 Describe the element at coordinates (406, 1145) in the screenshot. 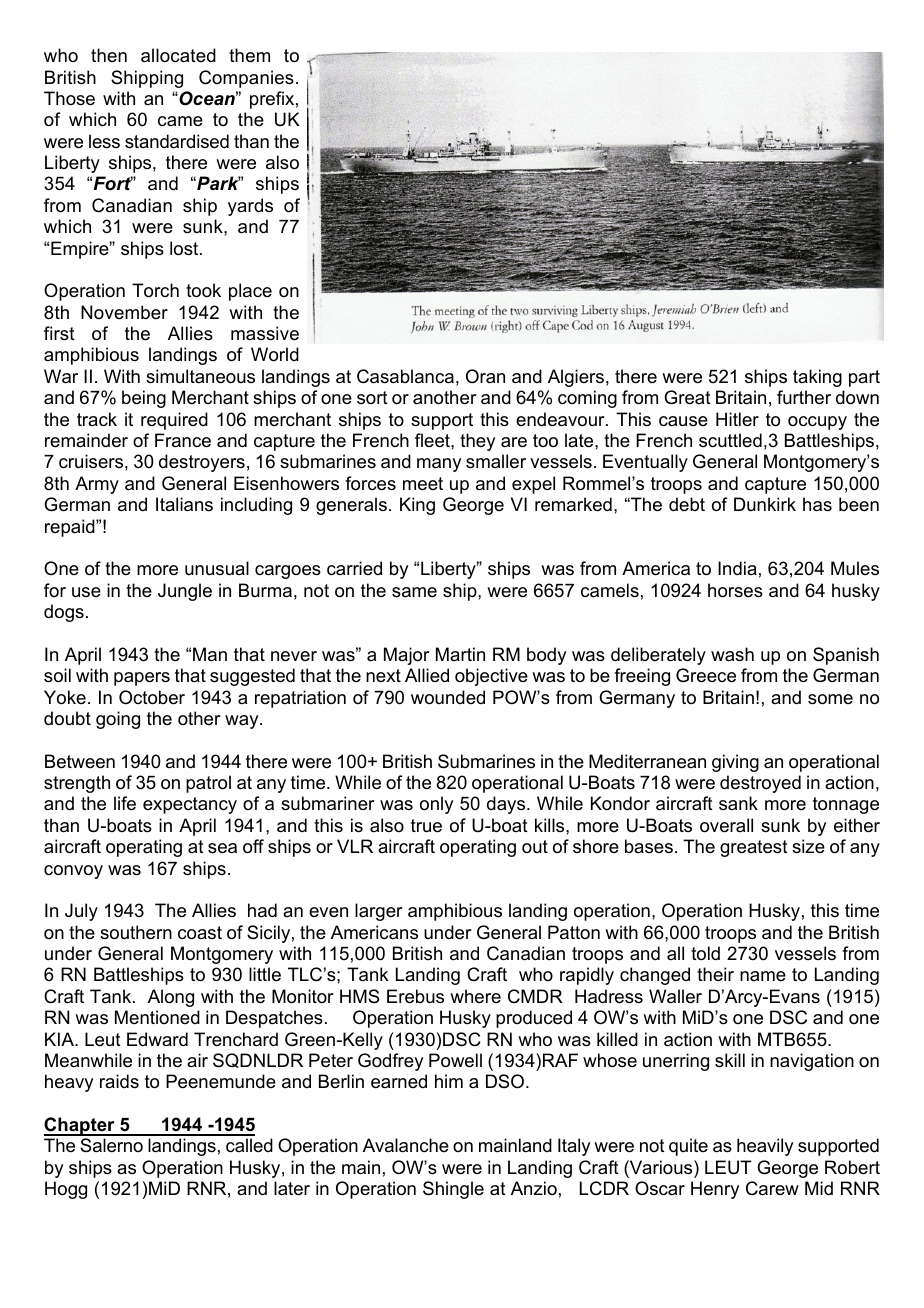

I see `Avalanche` at that location.
